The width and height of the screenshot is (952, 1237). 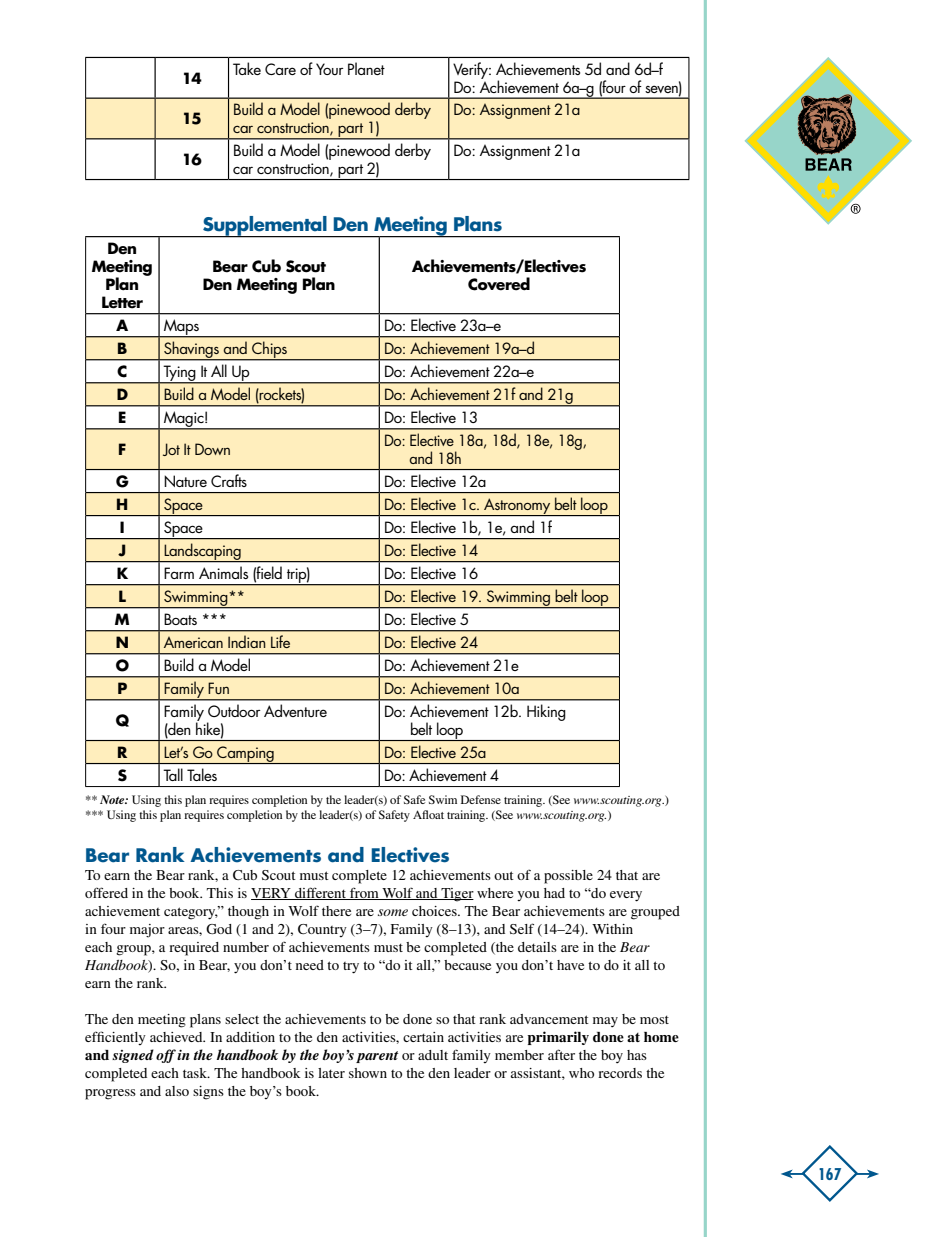 I want to click on Your, so click(x=330, y=69).
